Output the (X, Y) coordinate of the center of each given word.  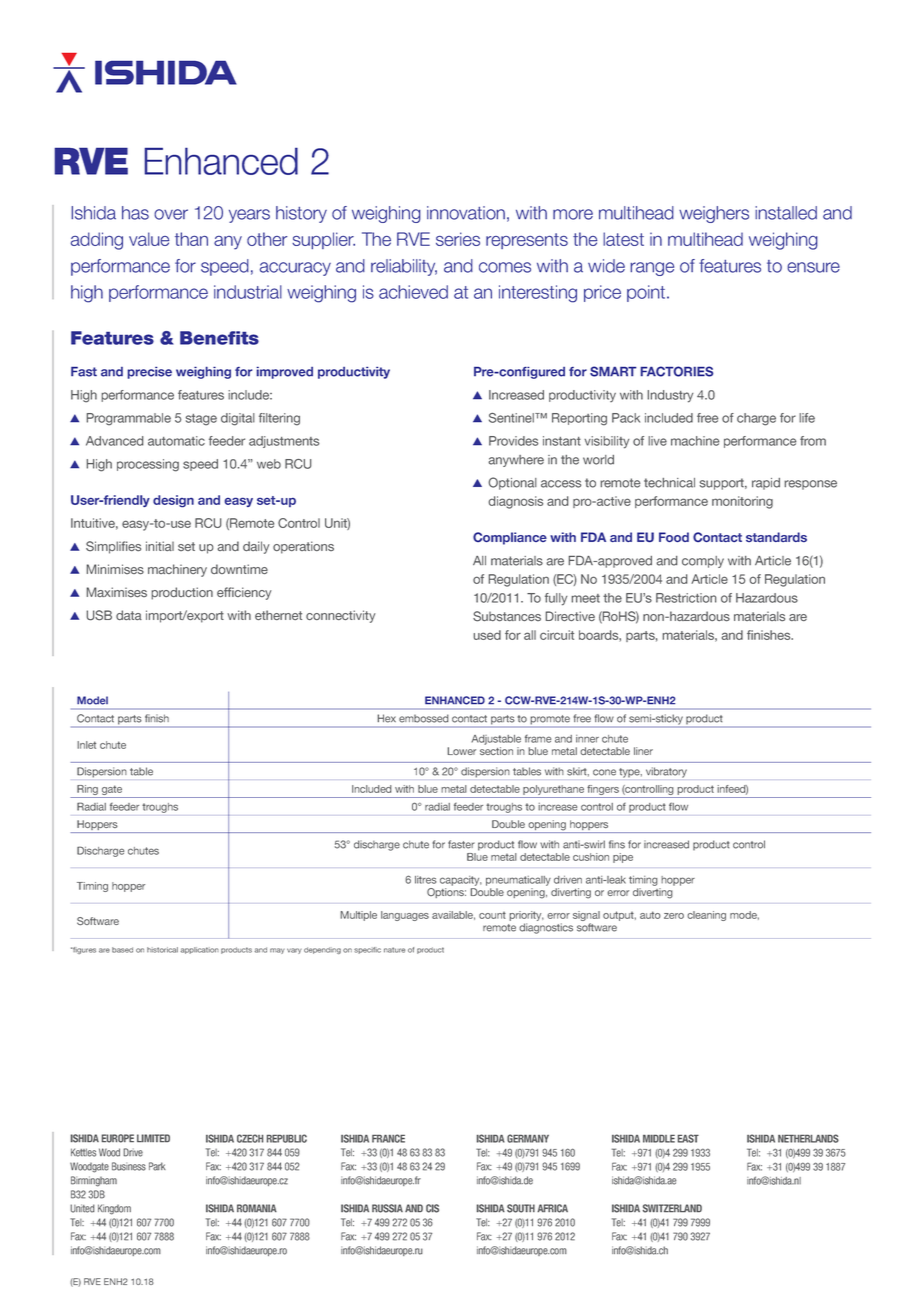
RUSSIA (387, 1208)
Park (157, 1166)
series (458, 239)
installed (786, 213)
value (149, 239)
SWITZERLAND (672, 1208)
